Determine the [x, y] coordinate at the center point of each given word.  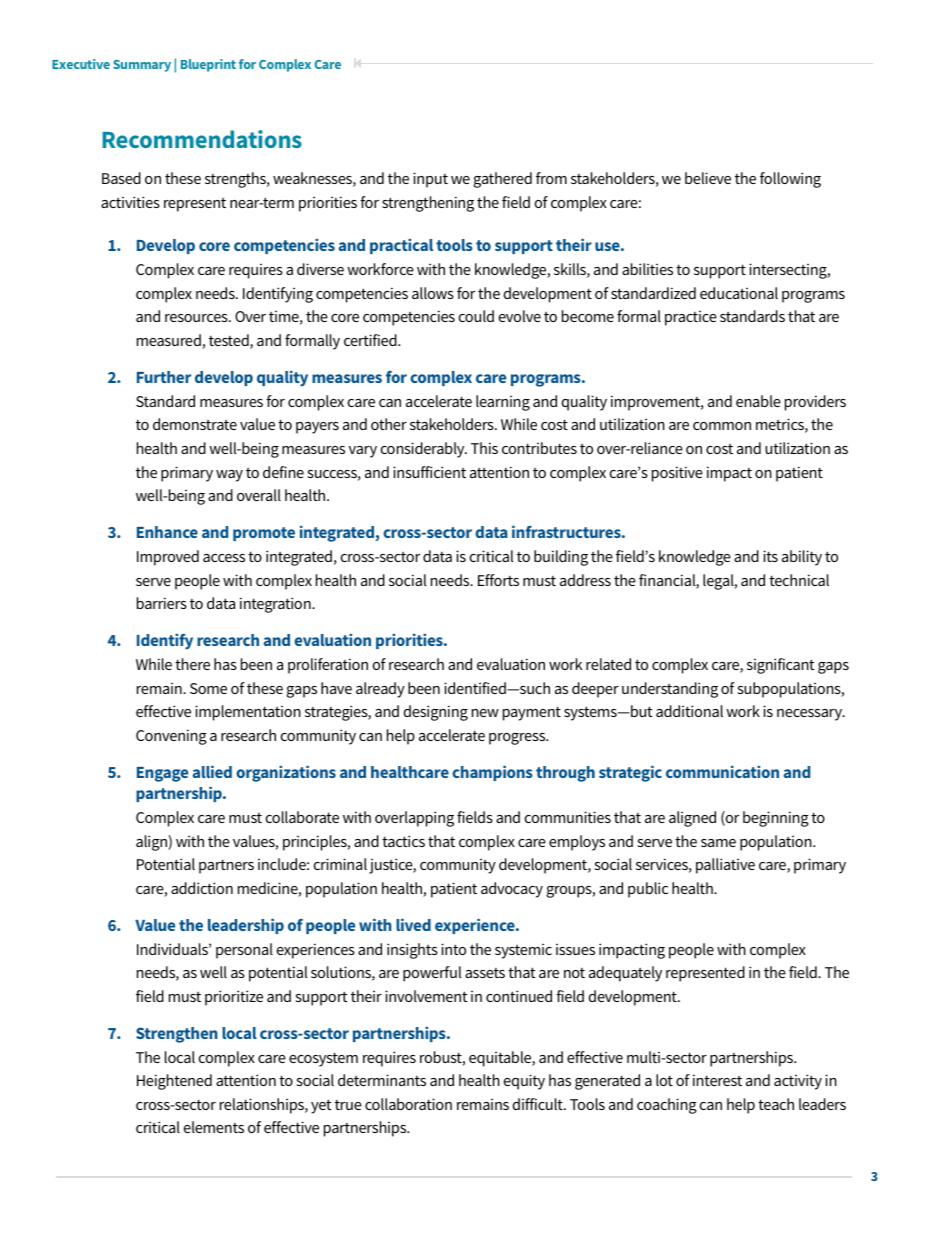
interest [717, 1080]
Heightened [174, 1082]
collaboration [408, 1104]
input [430, 180]
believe [708, 178]
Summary [142, 66]
